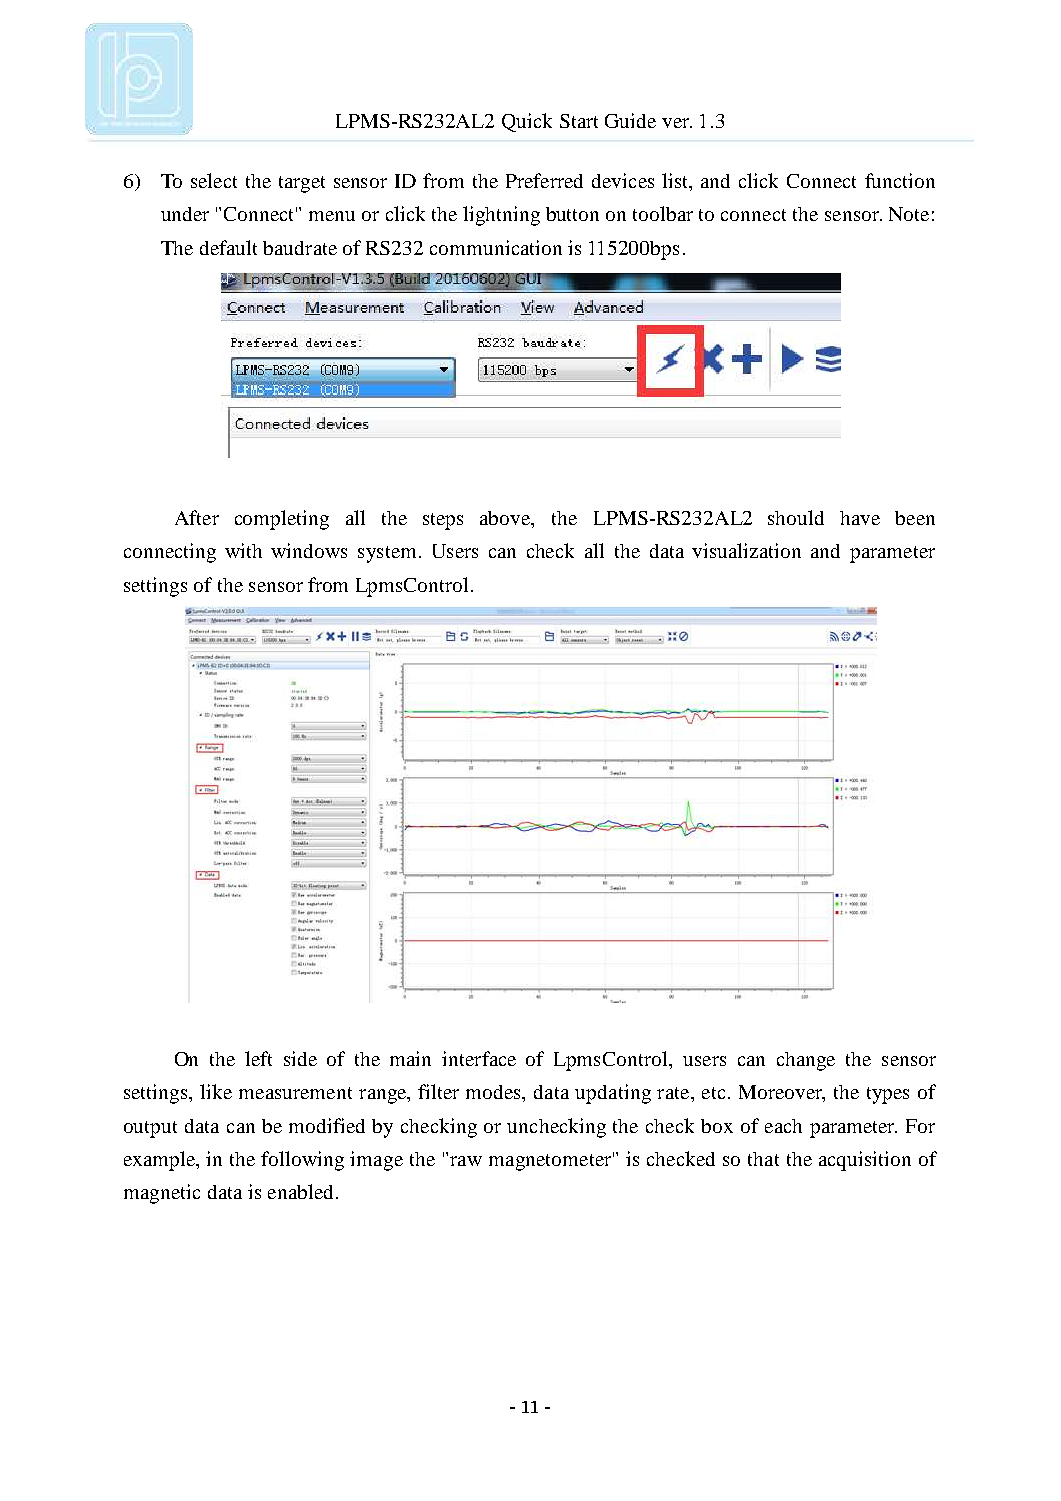  I want to click on above, so click(506, 519).
